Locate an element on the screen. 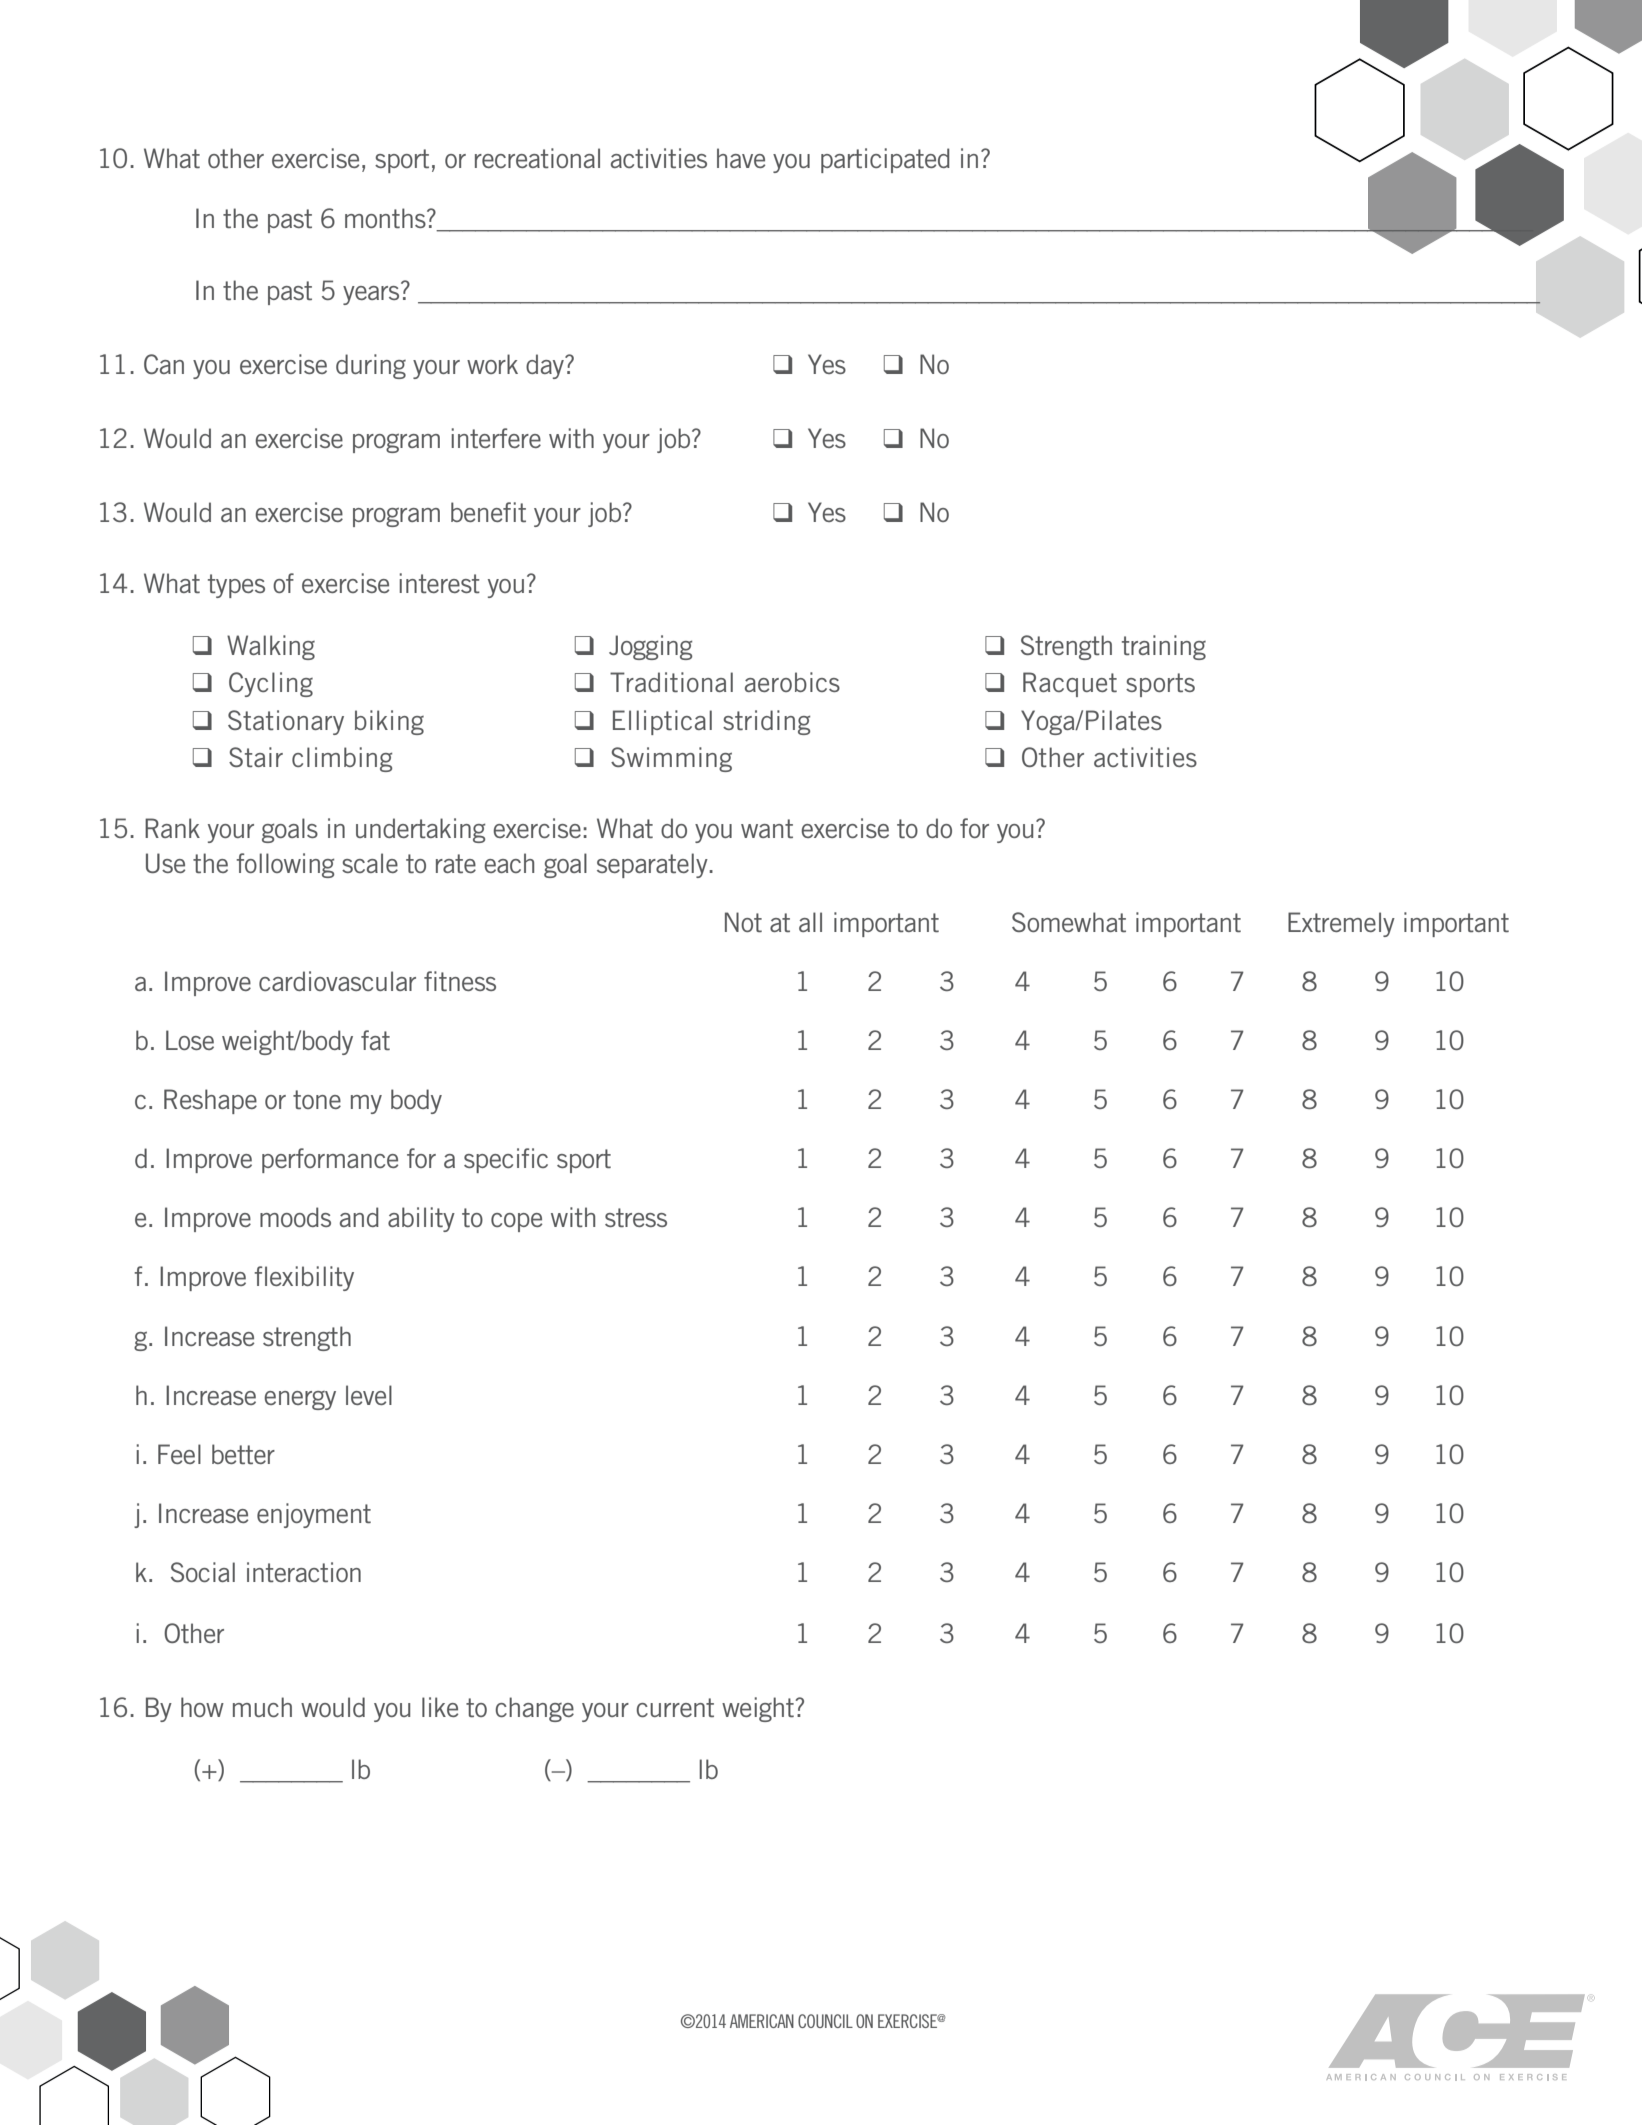  have is located at coordinates (741, 158).
